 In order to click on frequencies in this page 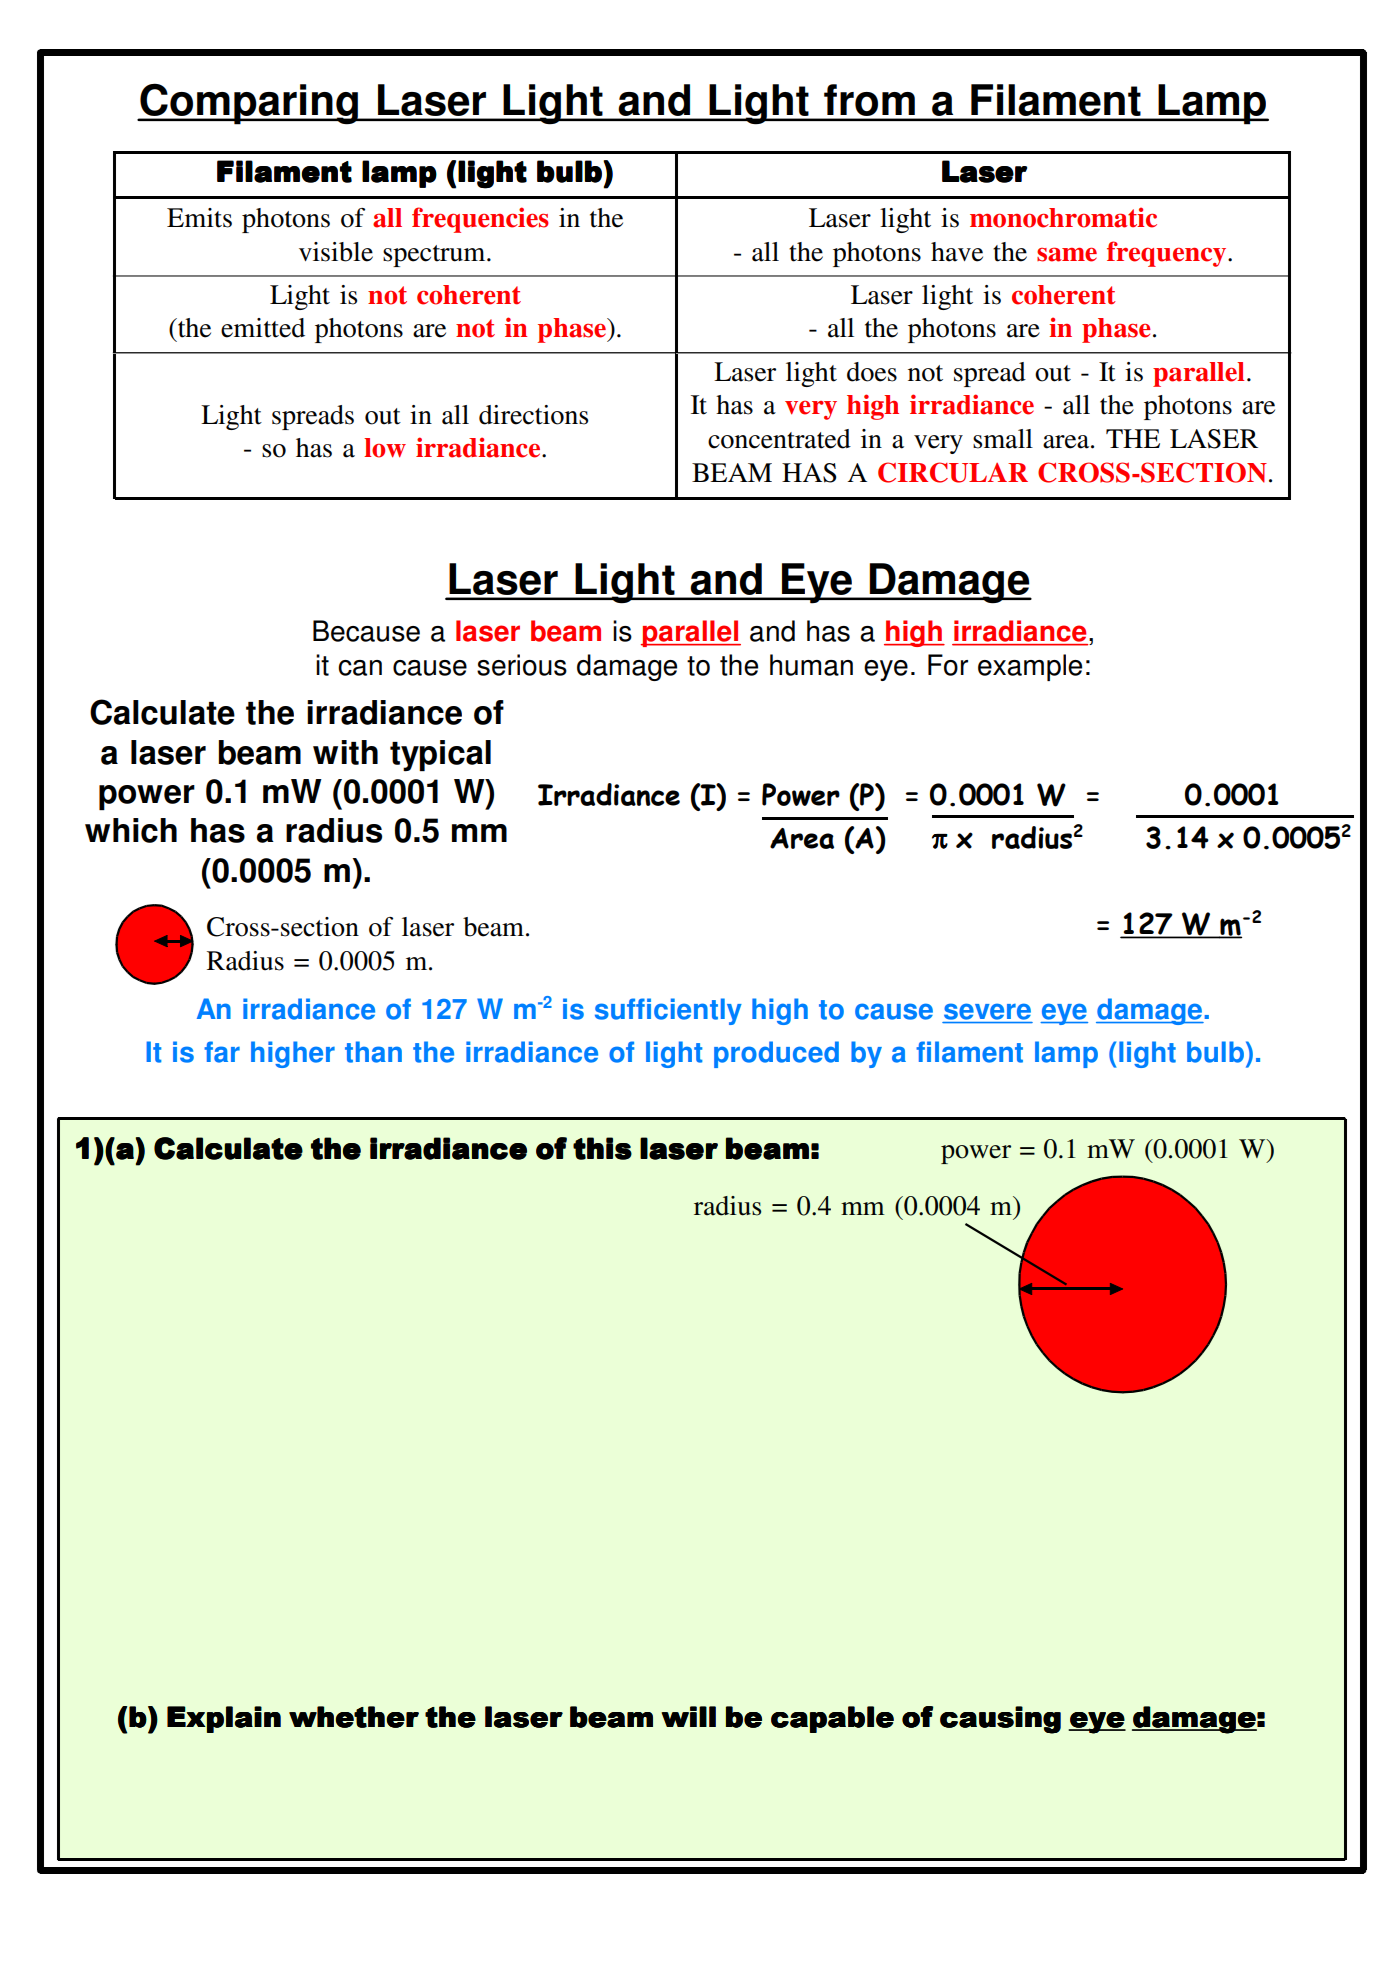, I will do `click(480, 220)`.
